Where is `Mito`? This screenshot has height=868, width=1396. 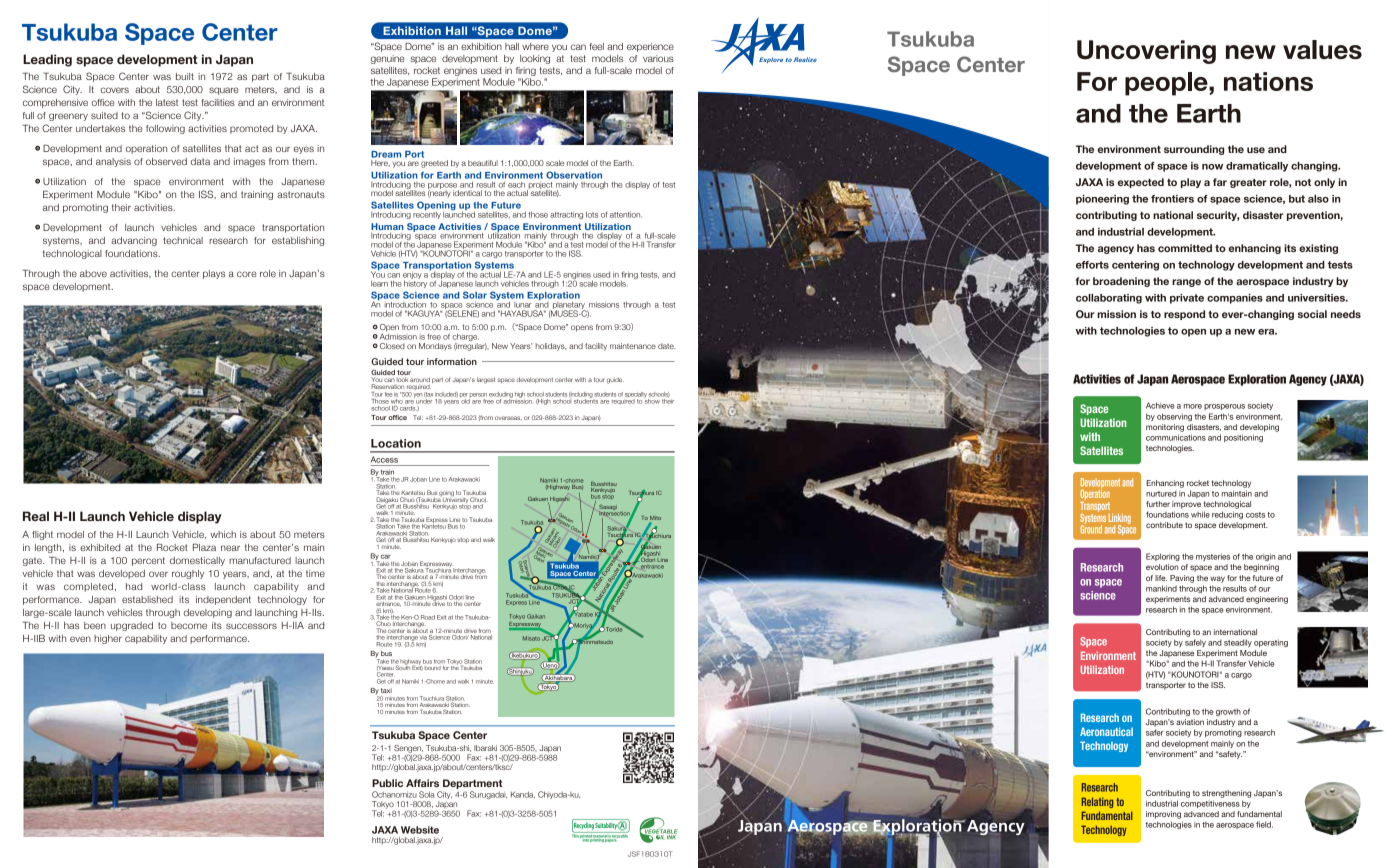
Mito is located at coordinates (655, 519).
